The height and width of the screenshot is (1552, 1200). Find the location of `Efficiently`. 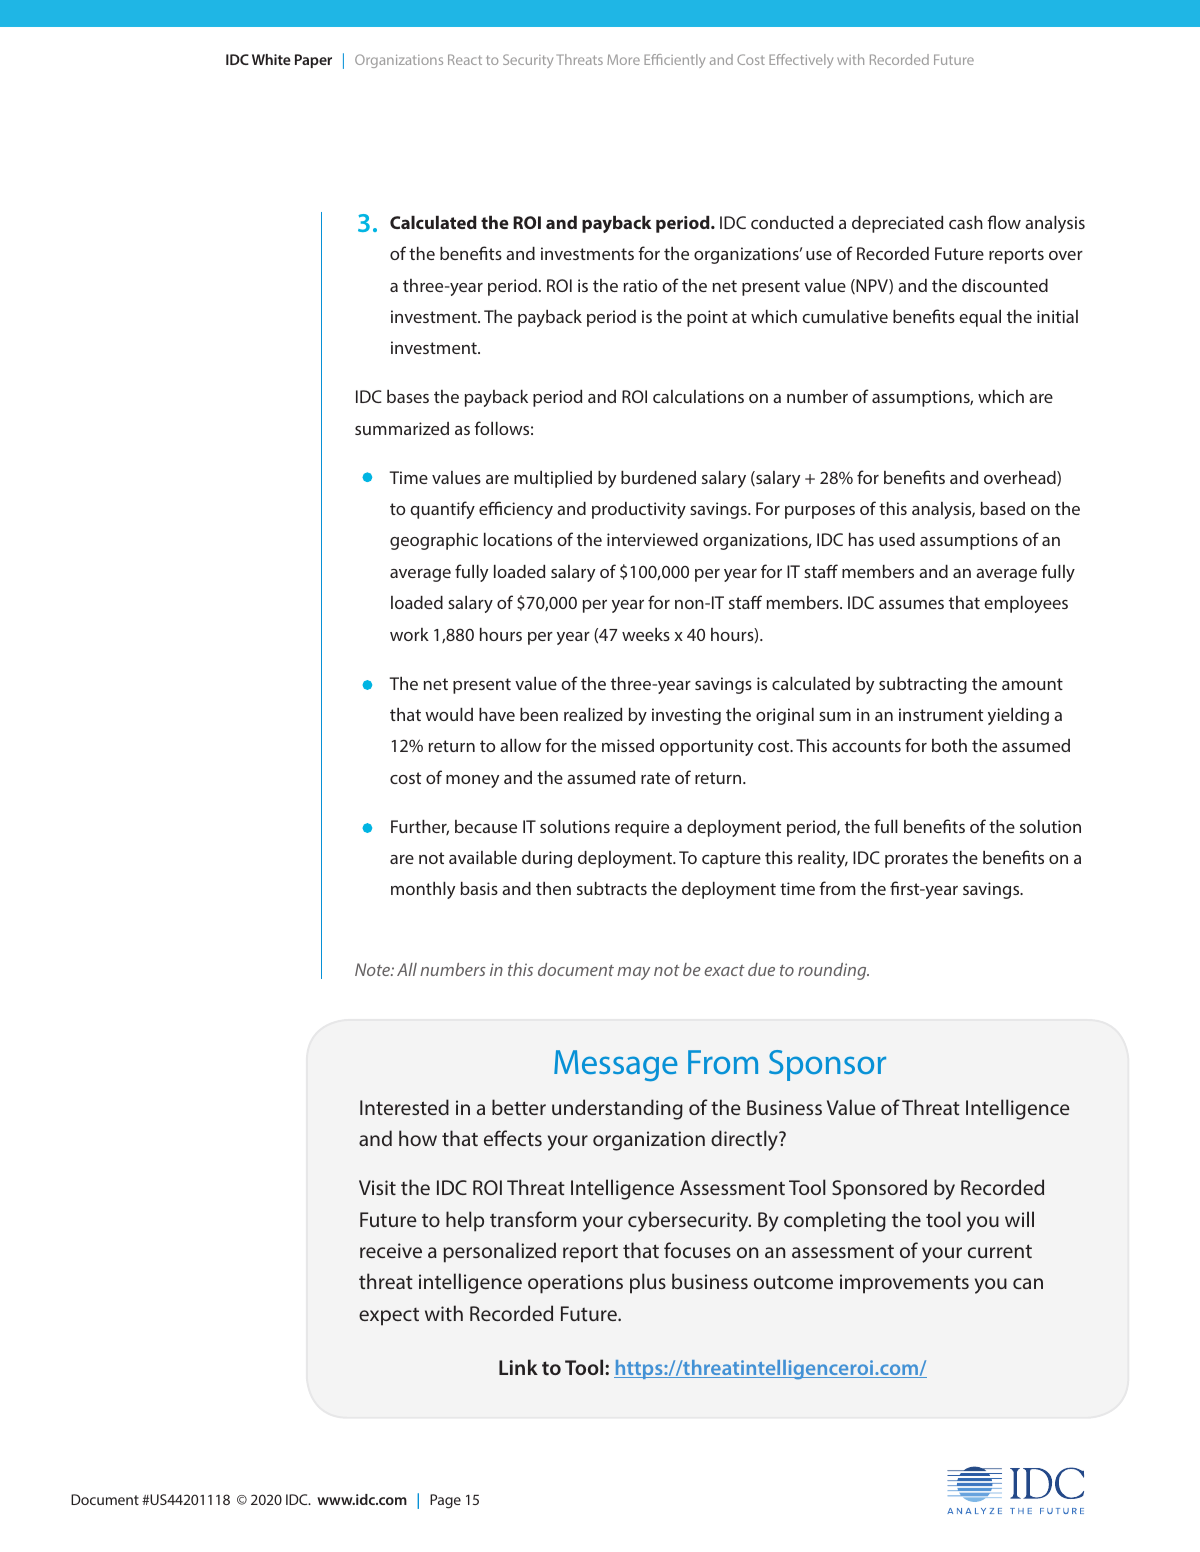

Efficiently is located at coordinates (674, 61).
